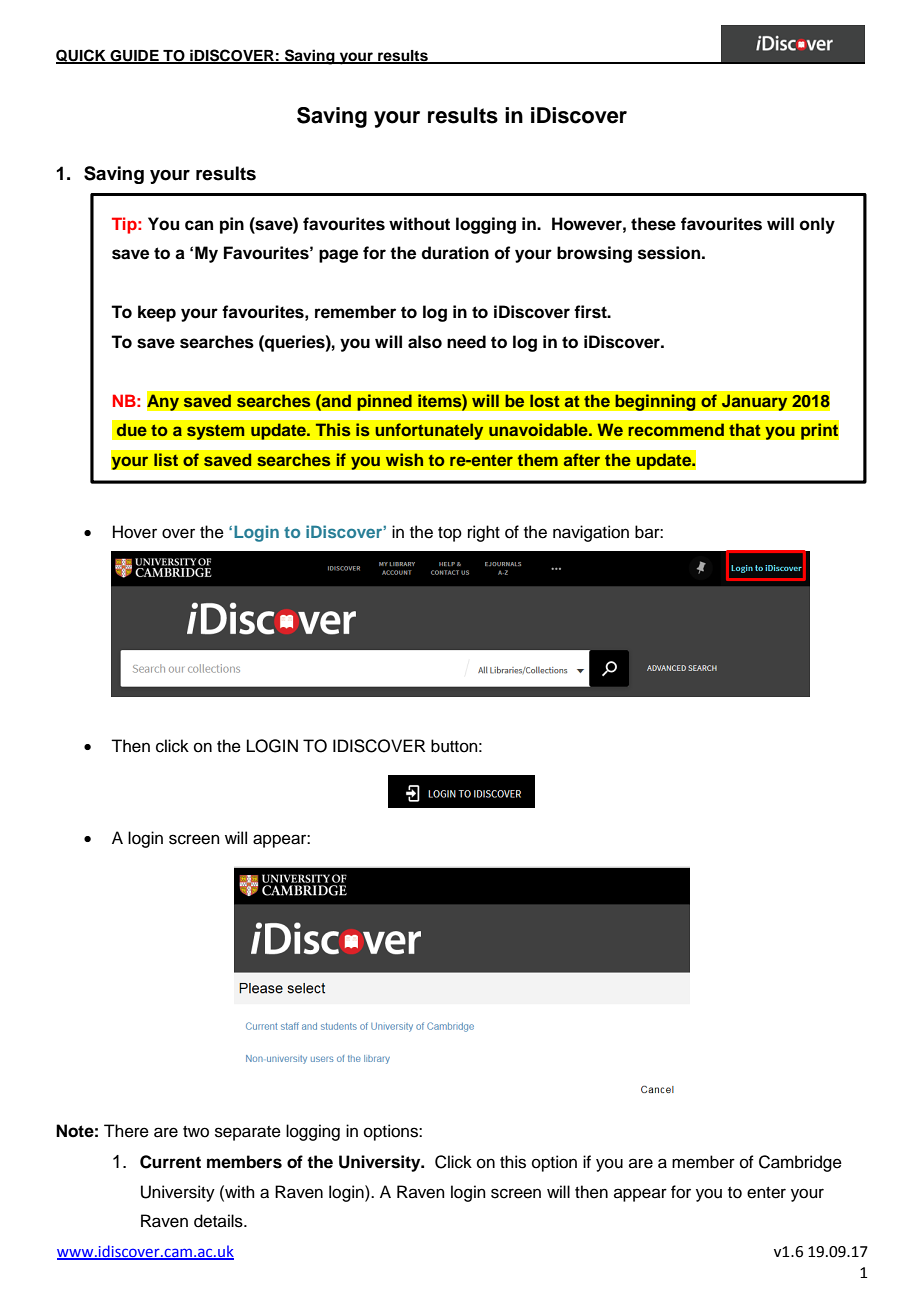 The width and height of the screenshot is (924, 1308). I want to click on two, so click(196, 1132).
